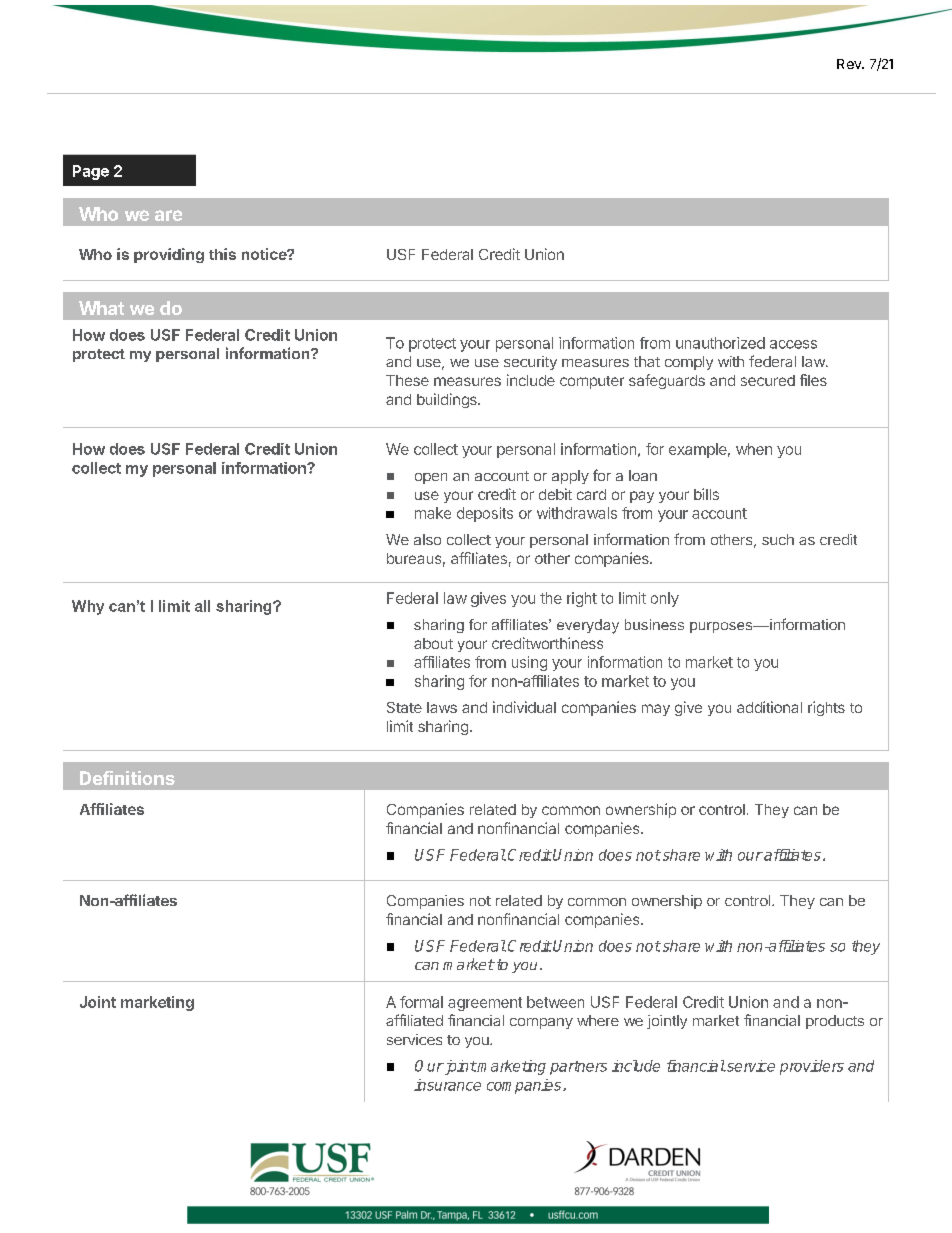 The image size is (952, 1233). What do you see at coordinates (447, 1085) in the screenshot?
I see `insurance` at bounding box center [447, 1085].
